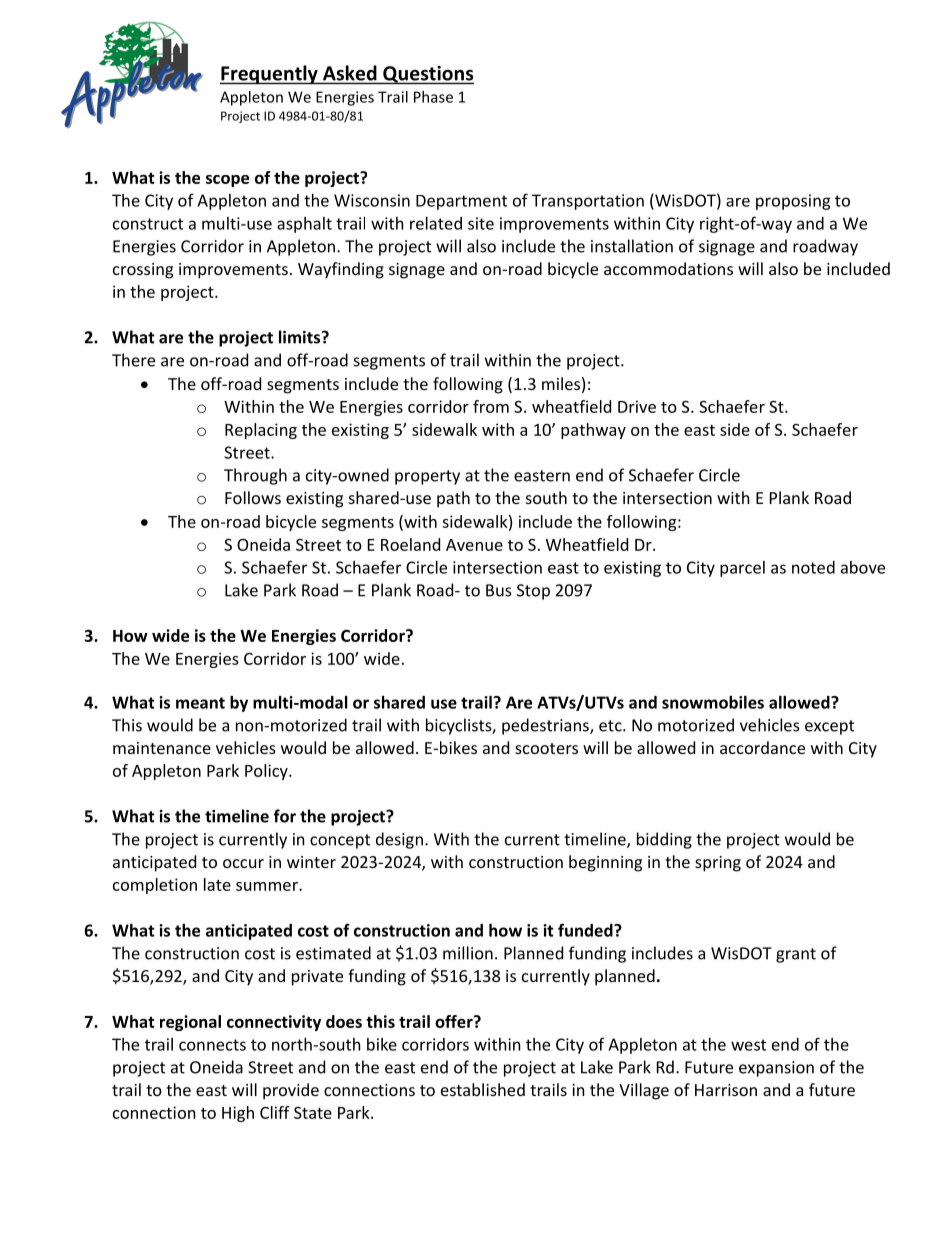  What do you see at coordinates (483, 1089) in the screenshot?
I see `established` at bounding box center [483, 1089].
